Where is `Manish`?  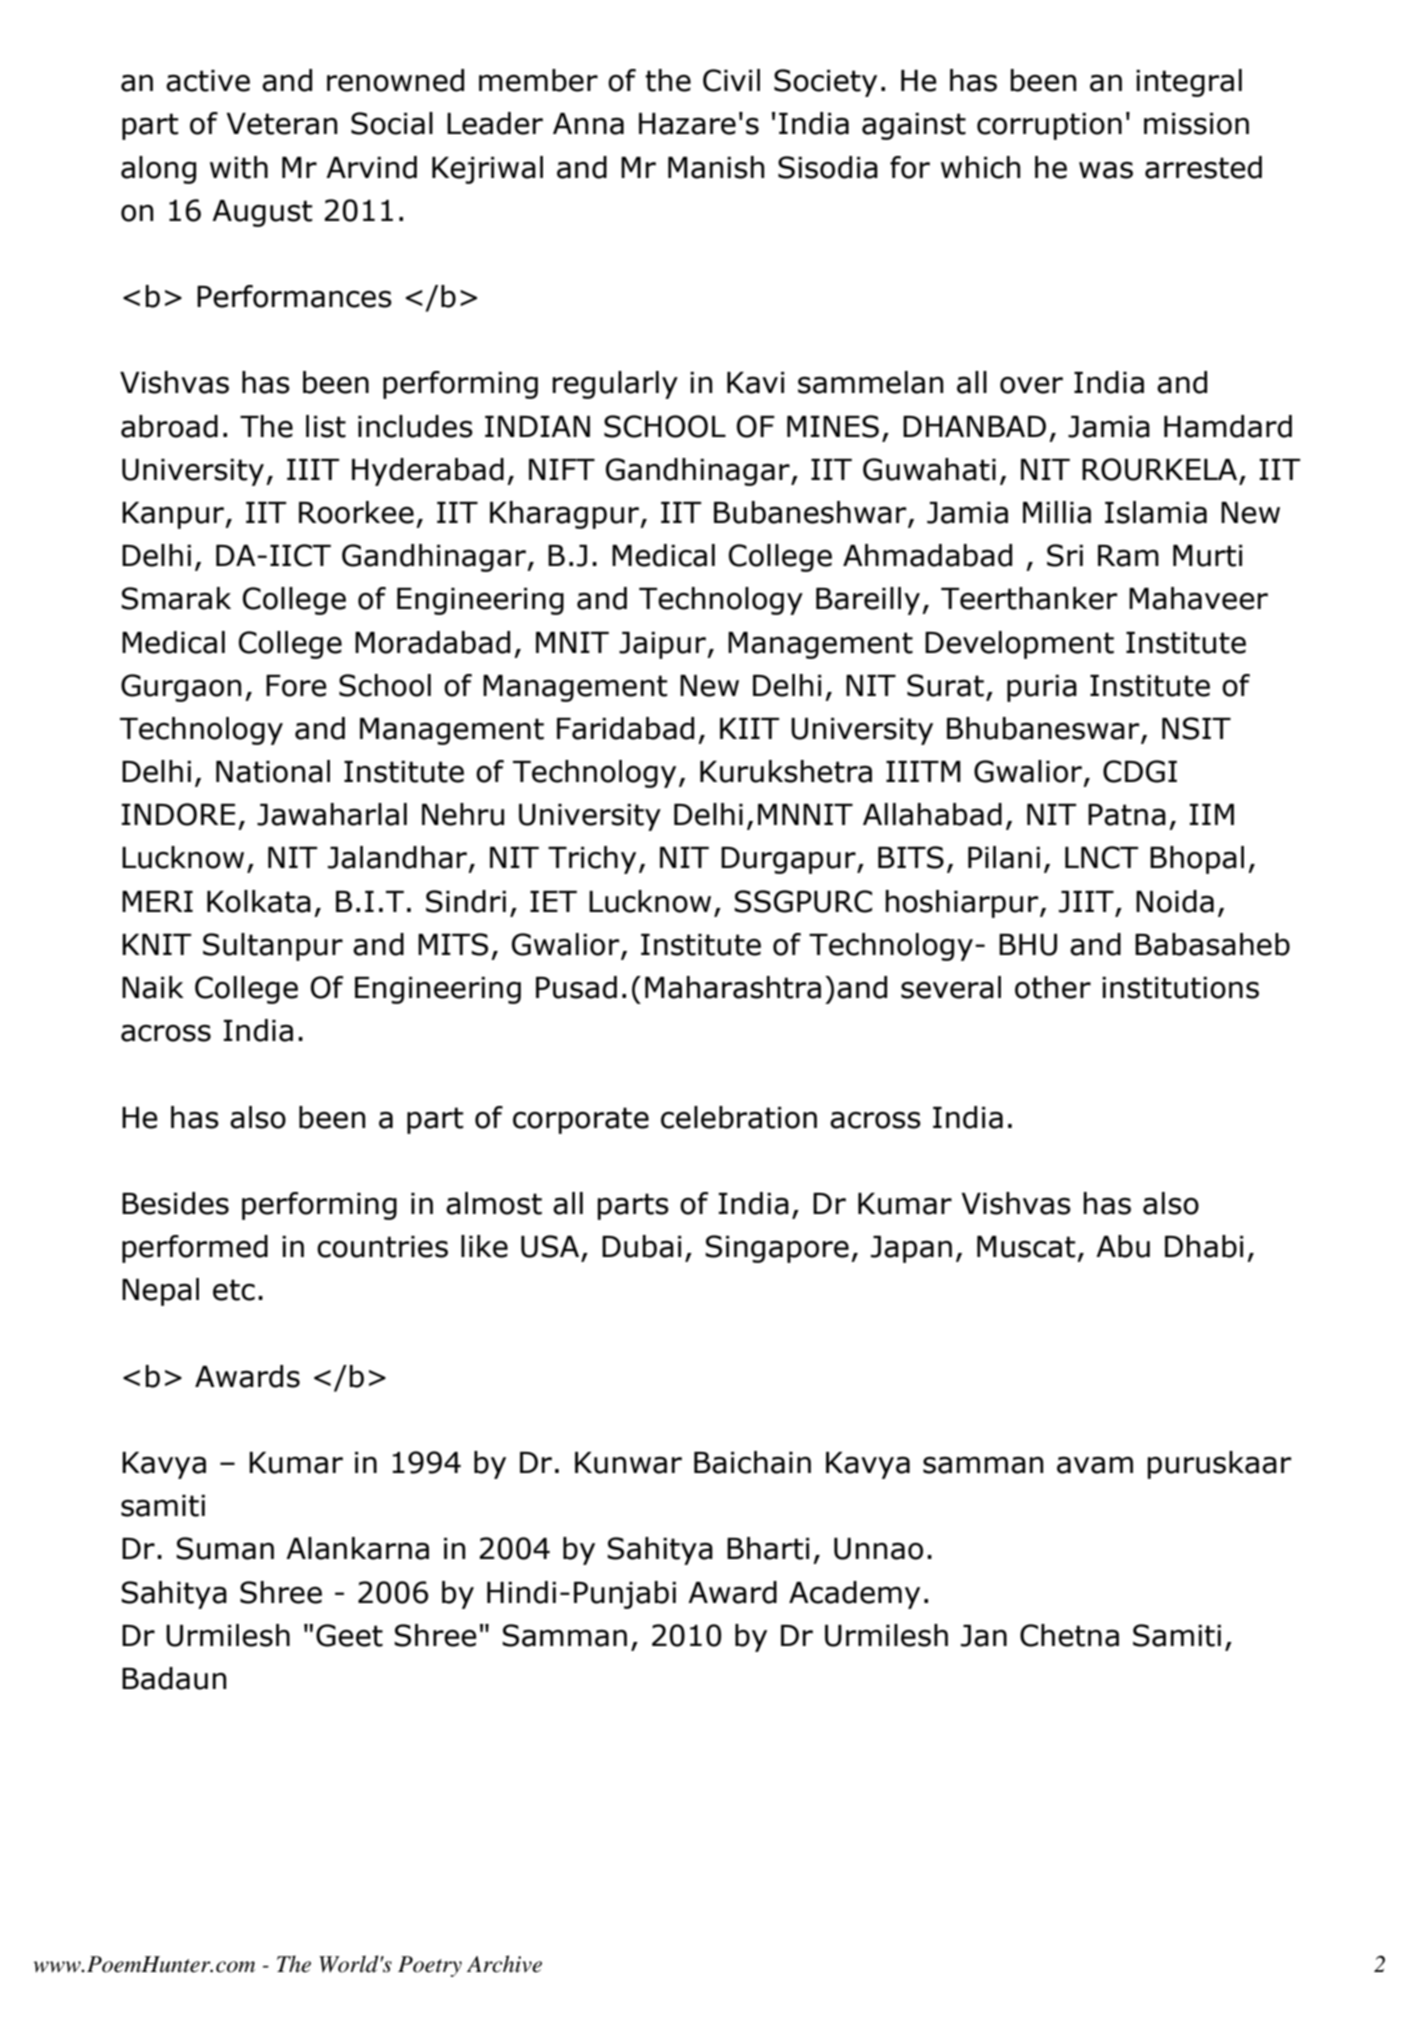 Manish is located at coordinates (716, 167).
